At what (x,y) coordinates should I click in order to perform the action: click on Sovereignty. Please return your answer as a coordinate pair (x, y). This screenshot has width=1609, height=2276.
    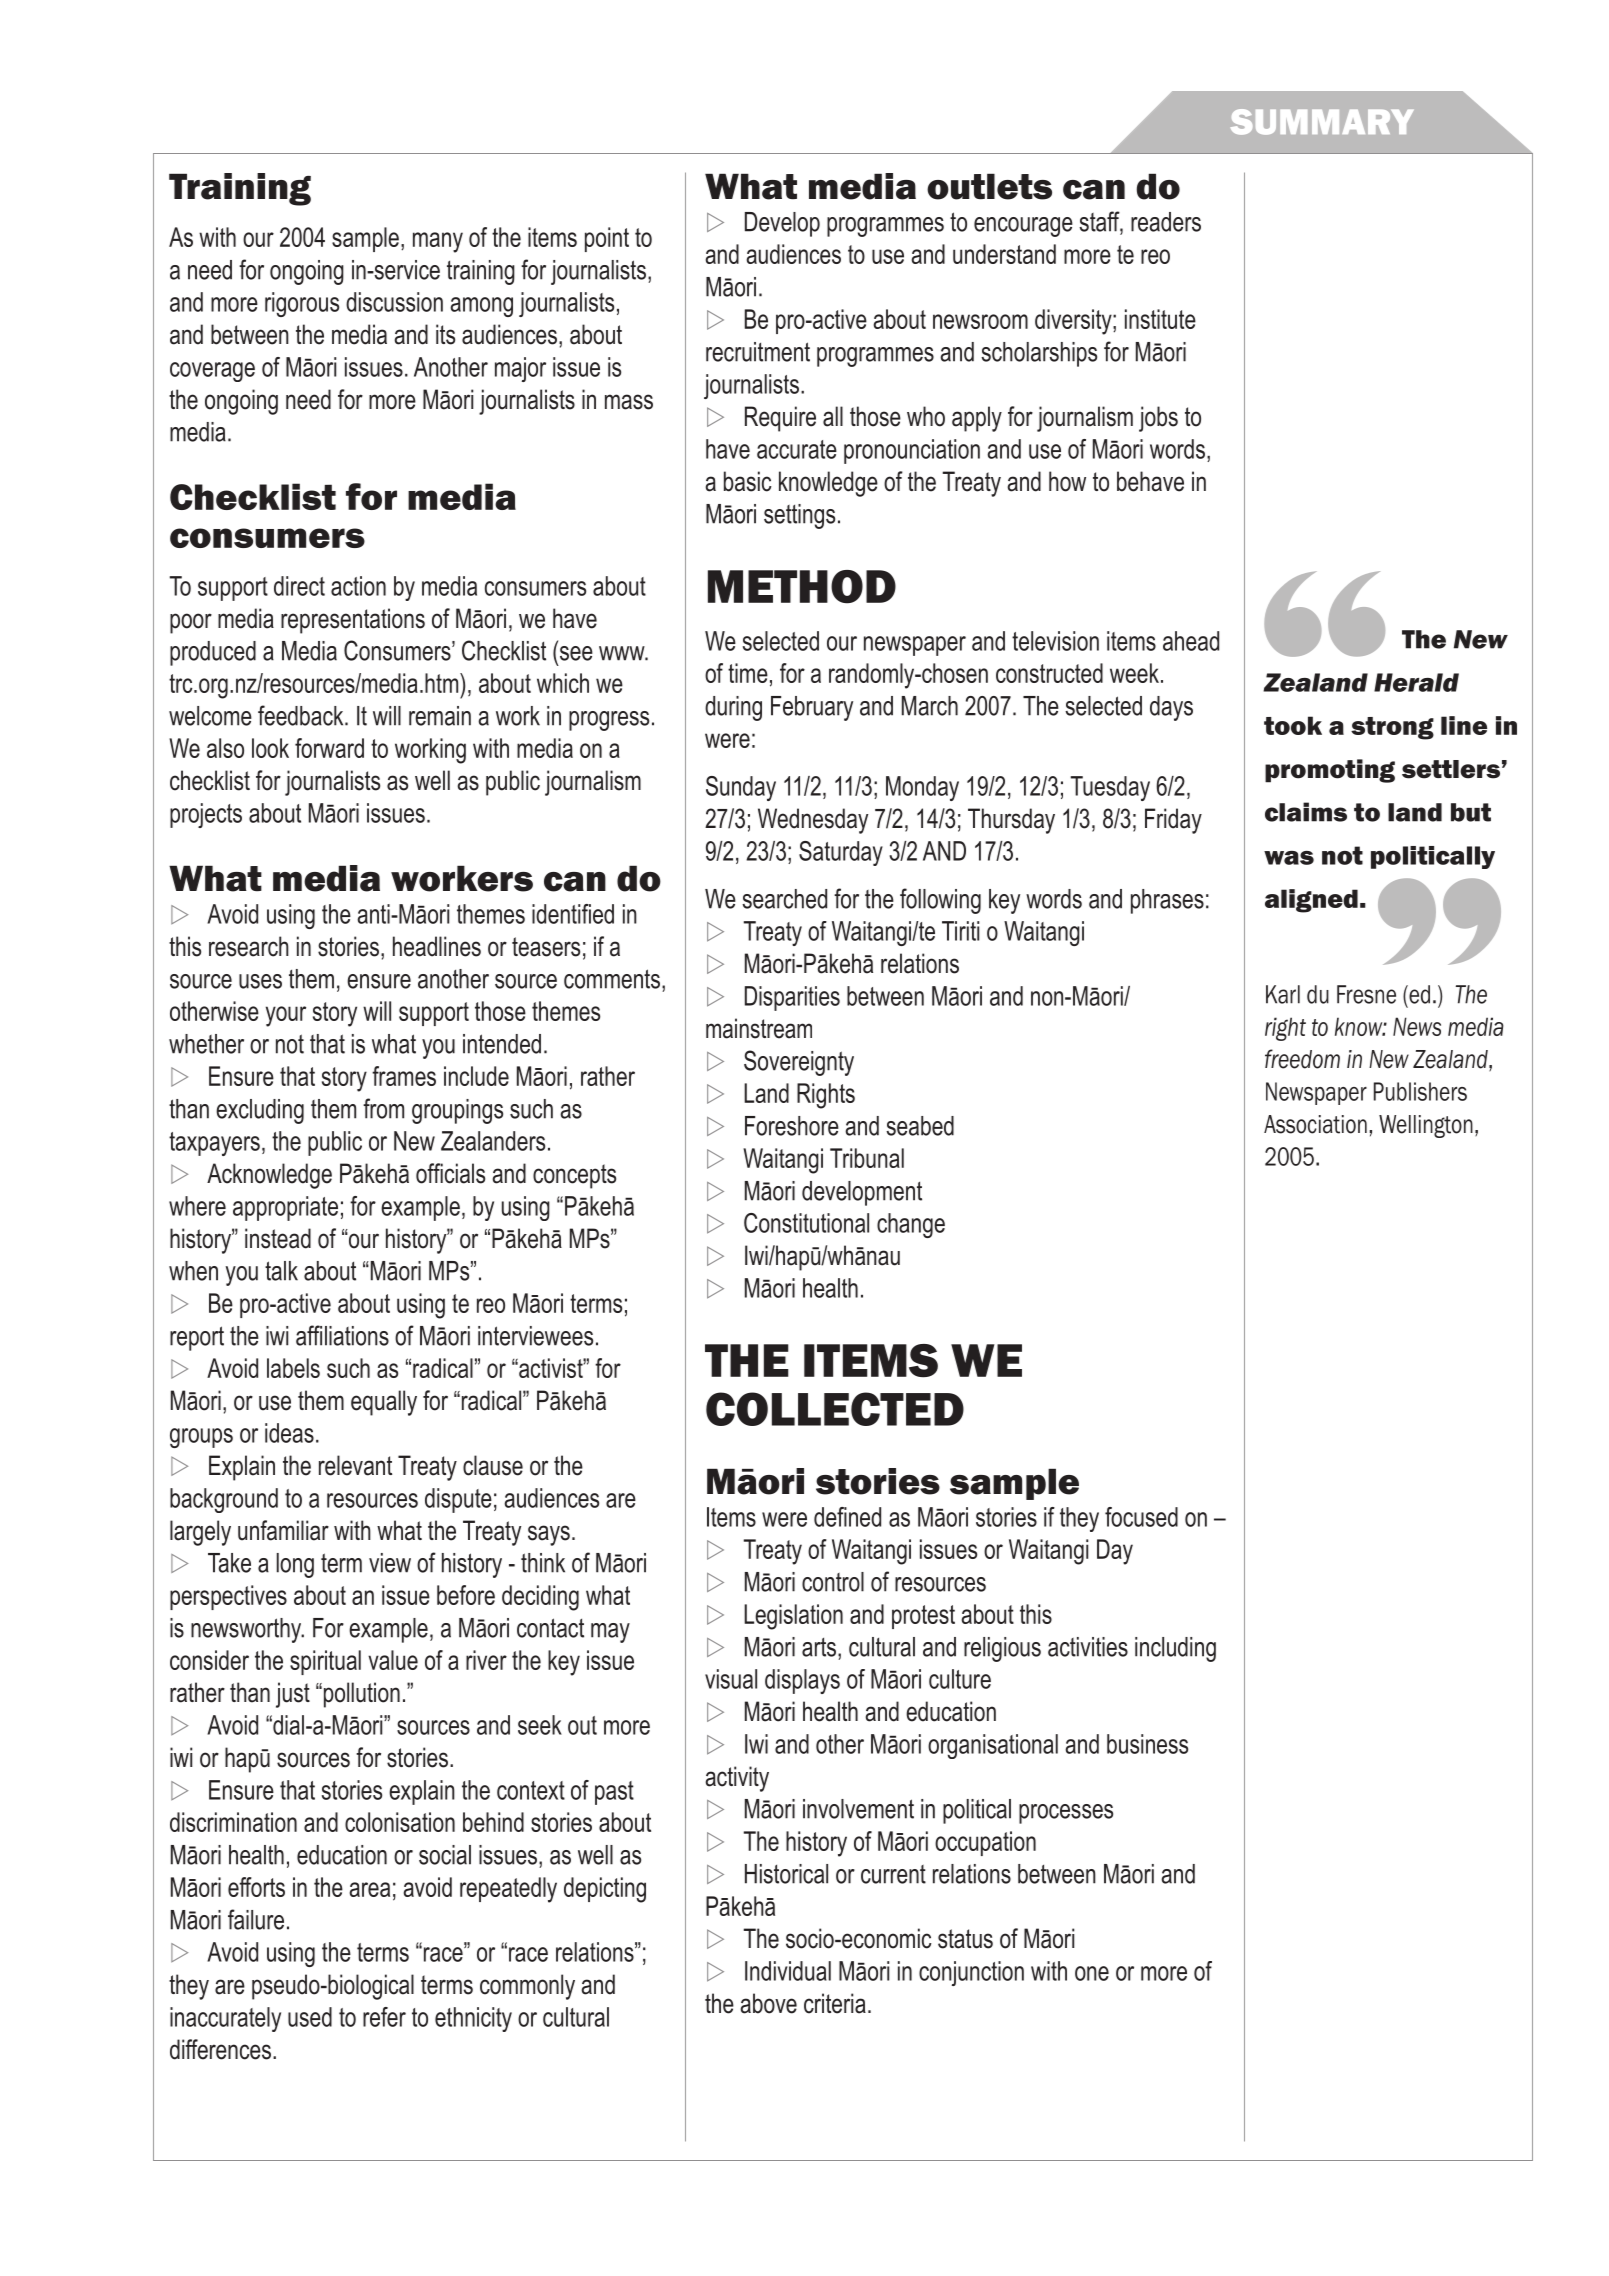
    Looking at the image, I should click on (799, 1063).
